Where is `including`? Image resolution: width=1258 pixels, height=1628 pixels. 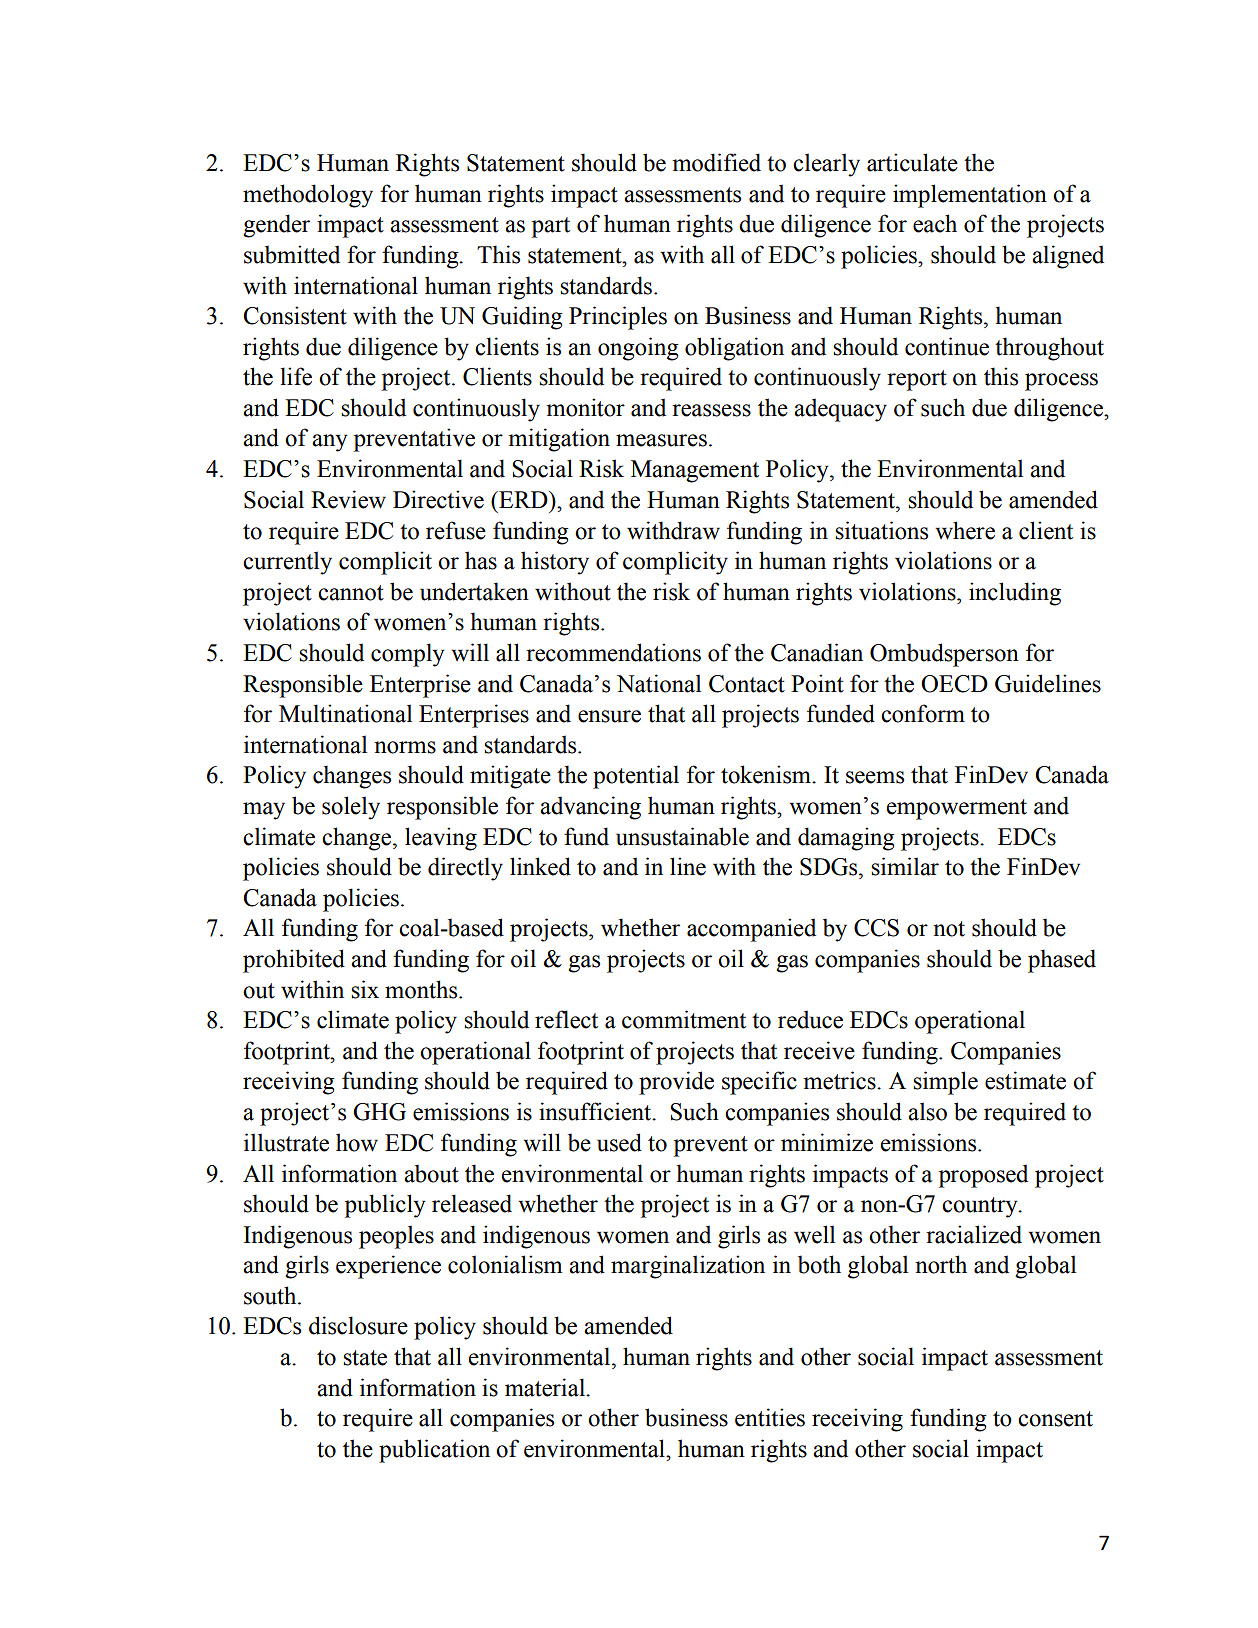
including is located at coordinates (1015, 594).
